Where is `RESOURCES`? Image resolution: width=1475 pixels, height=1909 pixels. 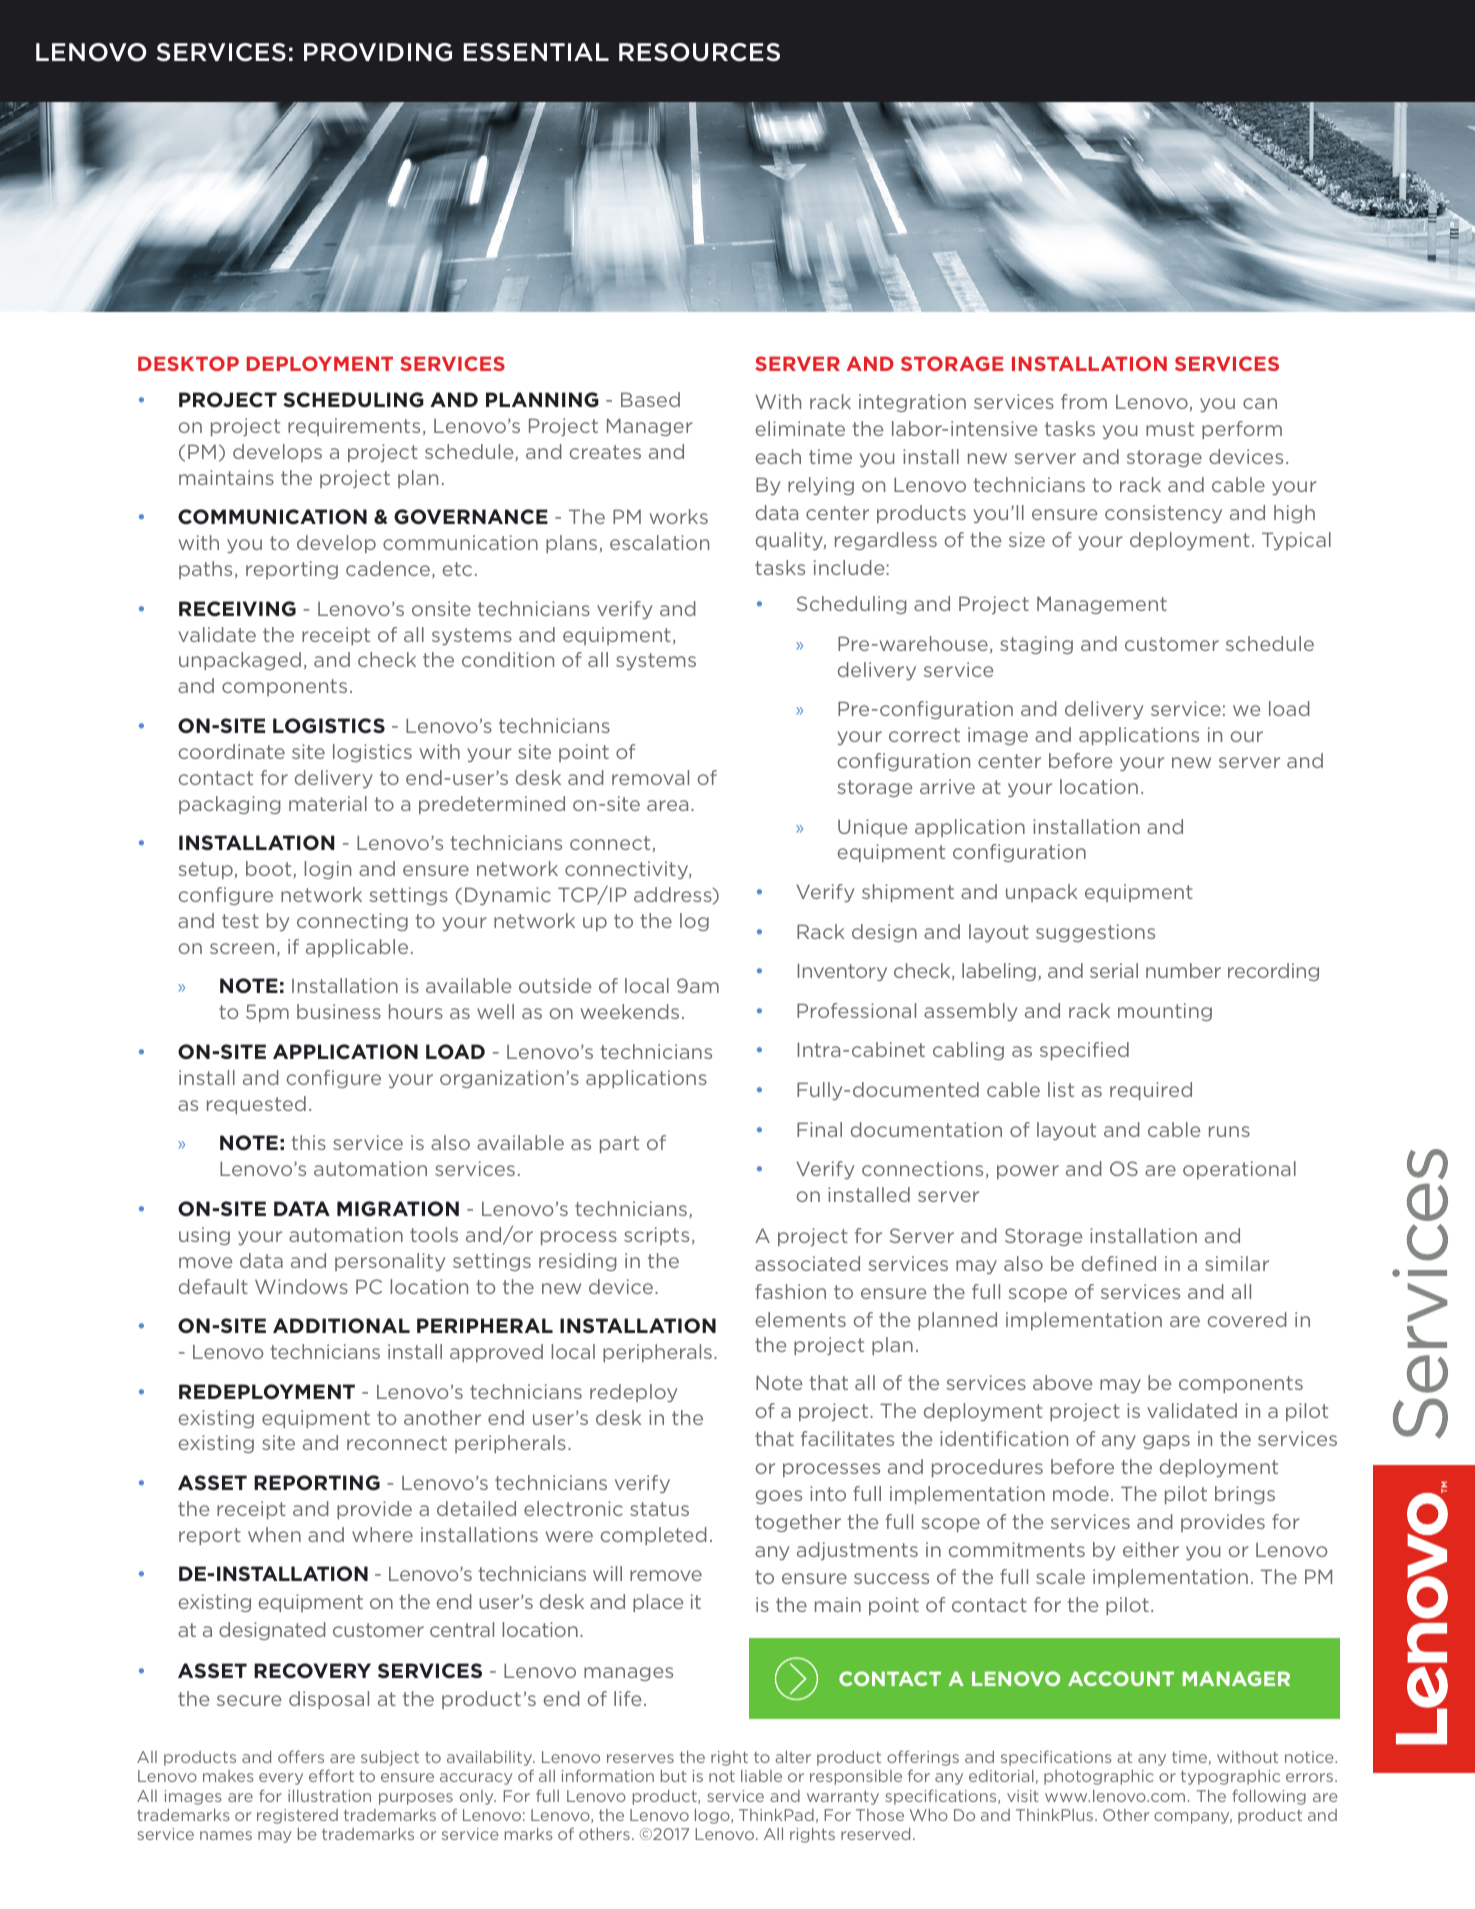 RESOURCES is located at coordinates (699, 52).
